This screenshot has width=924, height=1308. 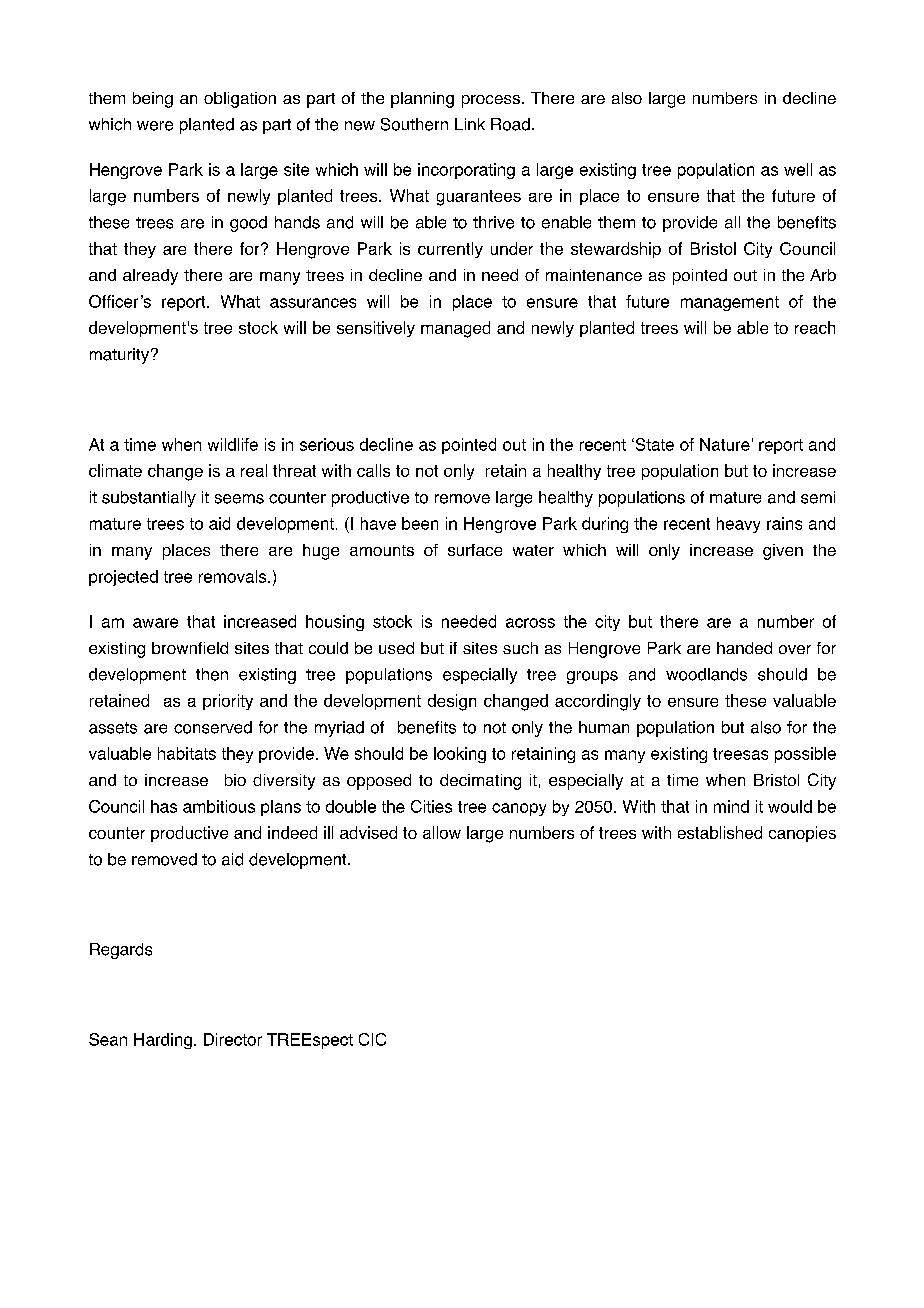 What do you see at coordinates (163, 1041) in the screenshot?
I see `Harding` at bounding box center [163, 1041].
